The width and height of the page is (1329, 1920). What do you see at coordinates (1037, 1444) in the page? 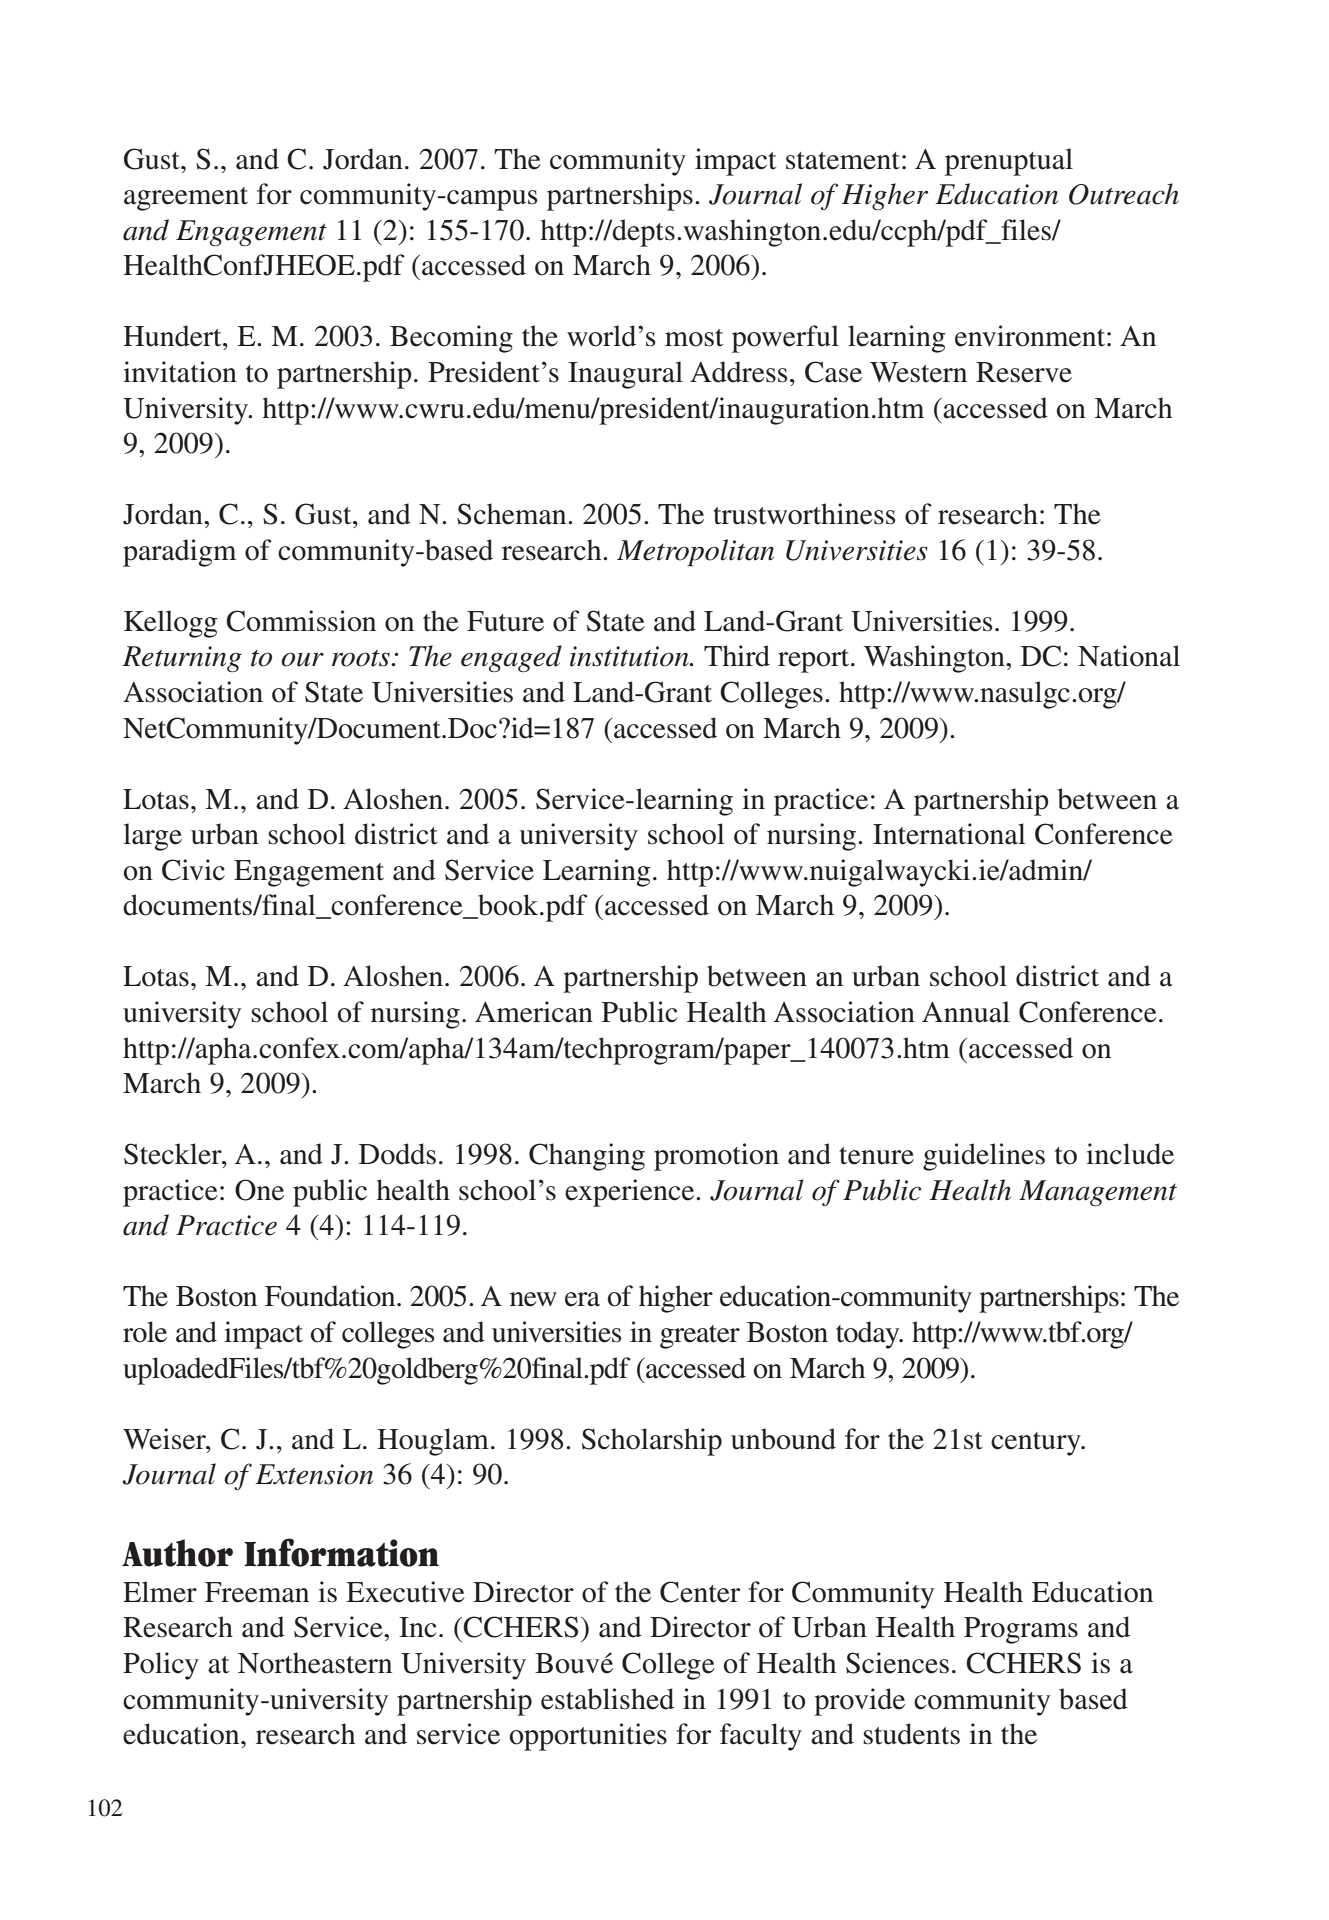
I see `century` at bounding box center [1037, 1444].
